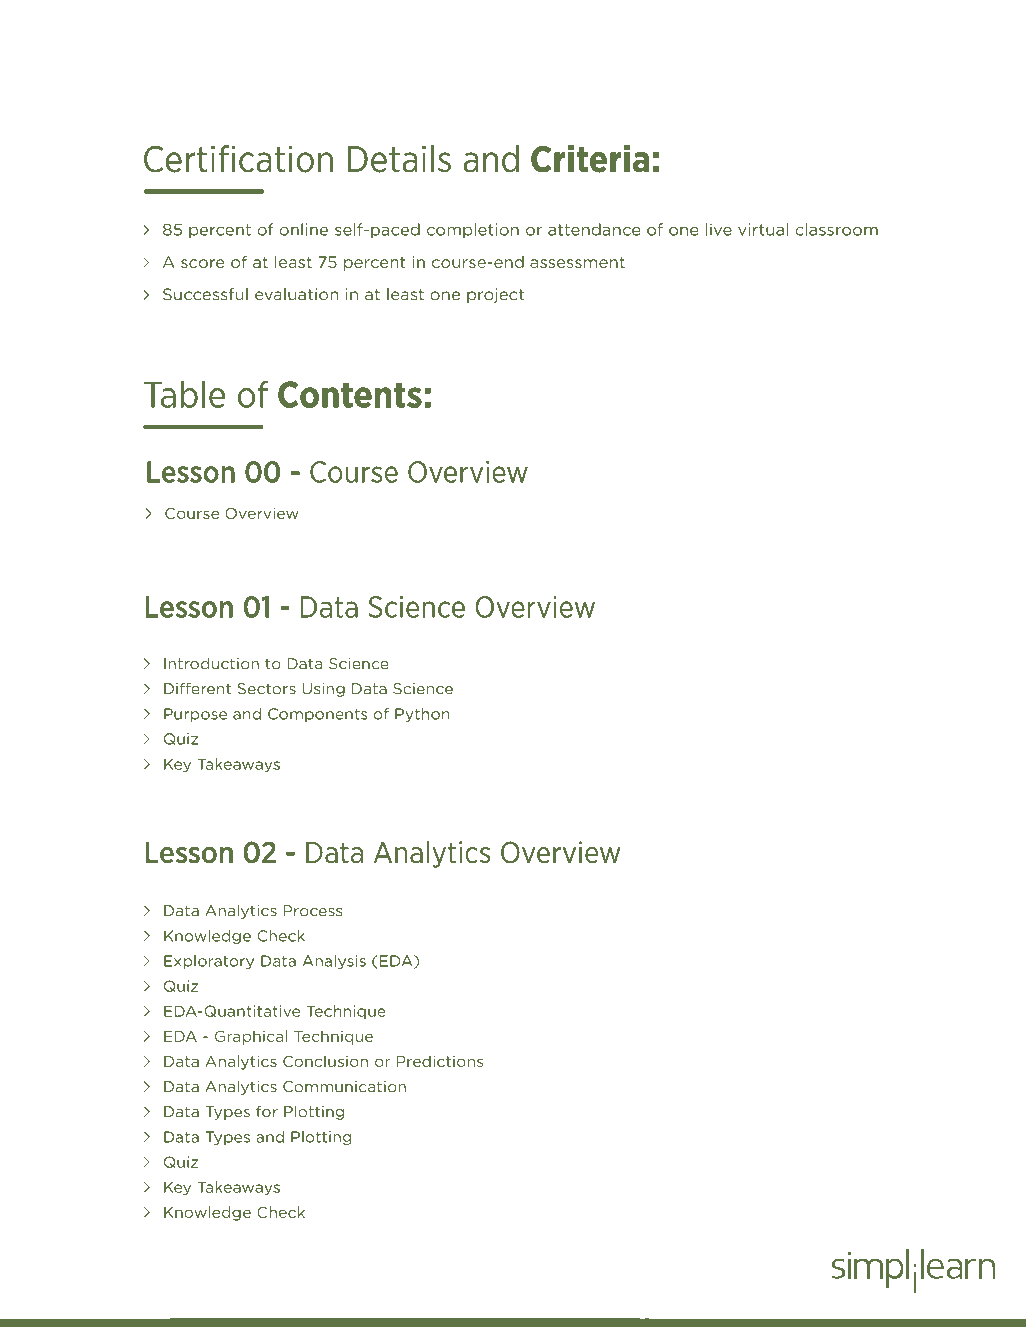 This image has height=1327, width=1026. I want to click on Components, so click(317, 715).
